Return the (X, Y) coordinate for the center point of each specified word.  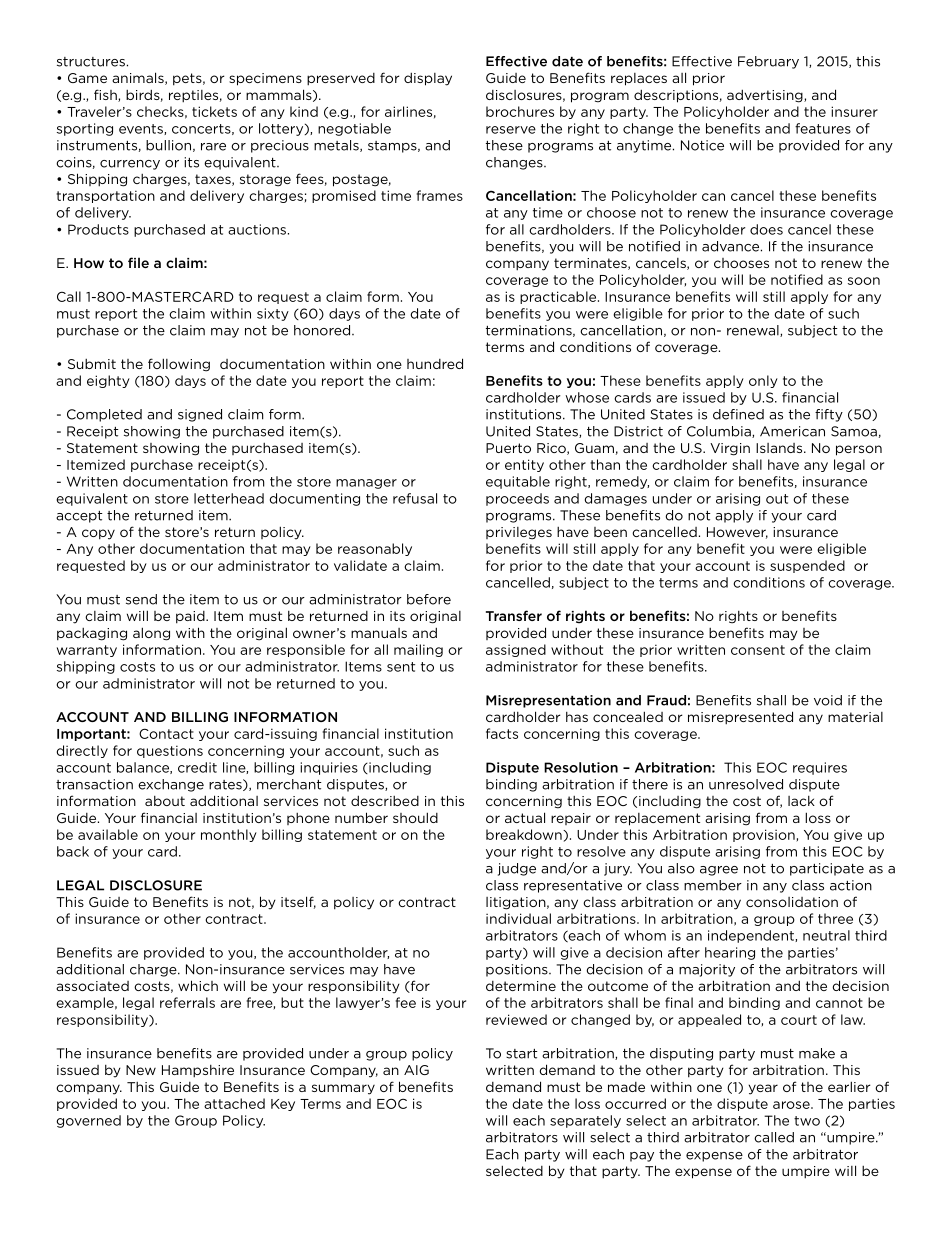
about (165, 801)
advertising (766, 96)
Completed (104, 415)
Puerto (508, 448)
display (428, 79)
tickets (214, 111)
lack (801, 801)
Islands (780, 448)
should (415, 817)
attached (234, 1103)
